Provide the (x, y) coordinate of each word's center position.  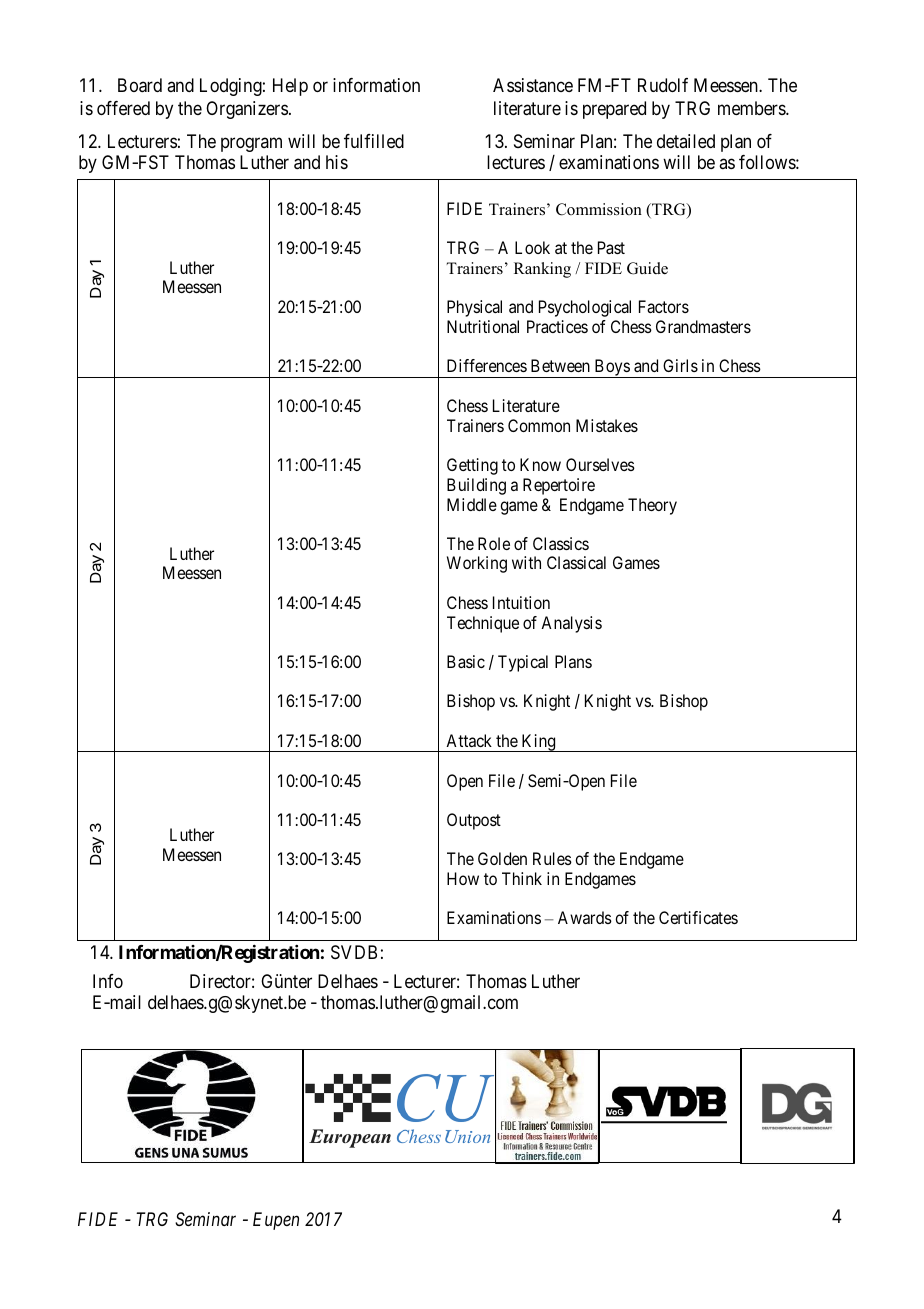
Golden (502, 858)
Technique (483, 624)
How (463, 878)
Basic (466, 661)
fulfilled (374, 141)
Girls (680, 365)
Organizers (247, 110)
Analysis (571, 624)
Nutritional (483, 326)
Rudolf (663, 85)
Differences (487, 365)
